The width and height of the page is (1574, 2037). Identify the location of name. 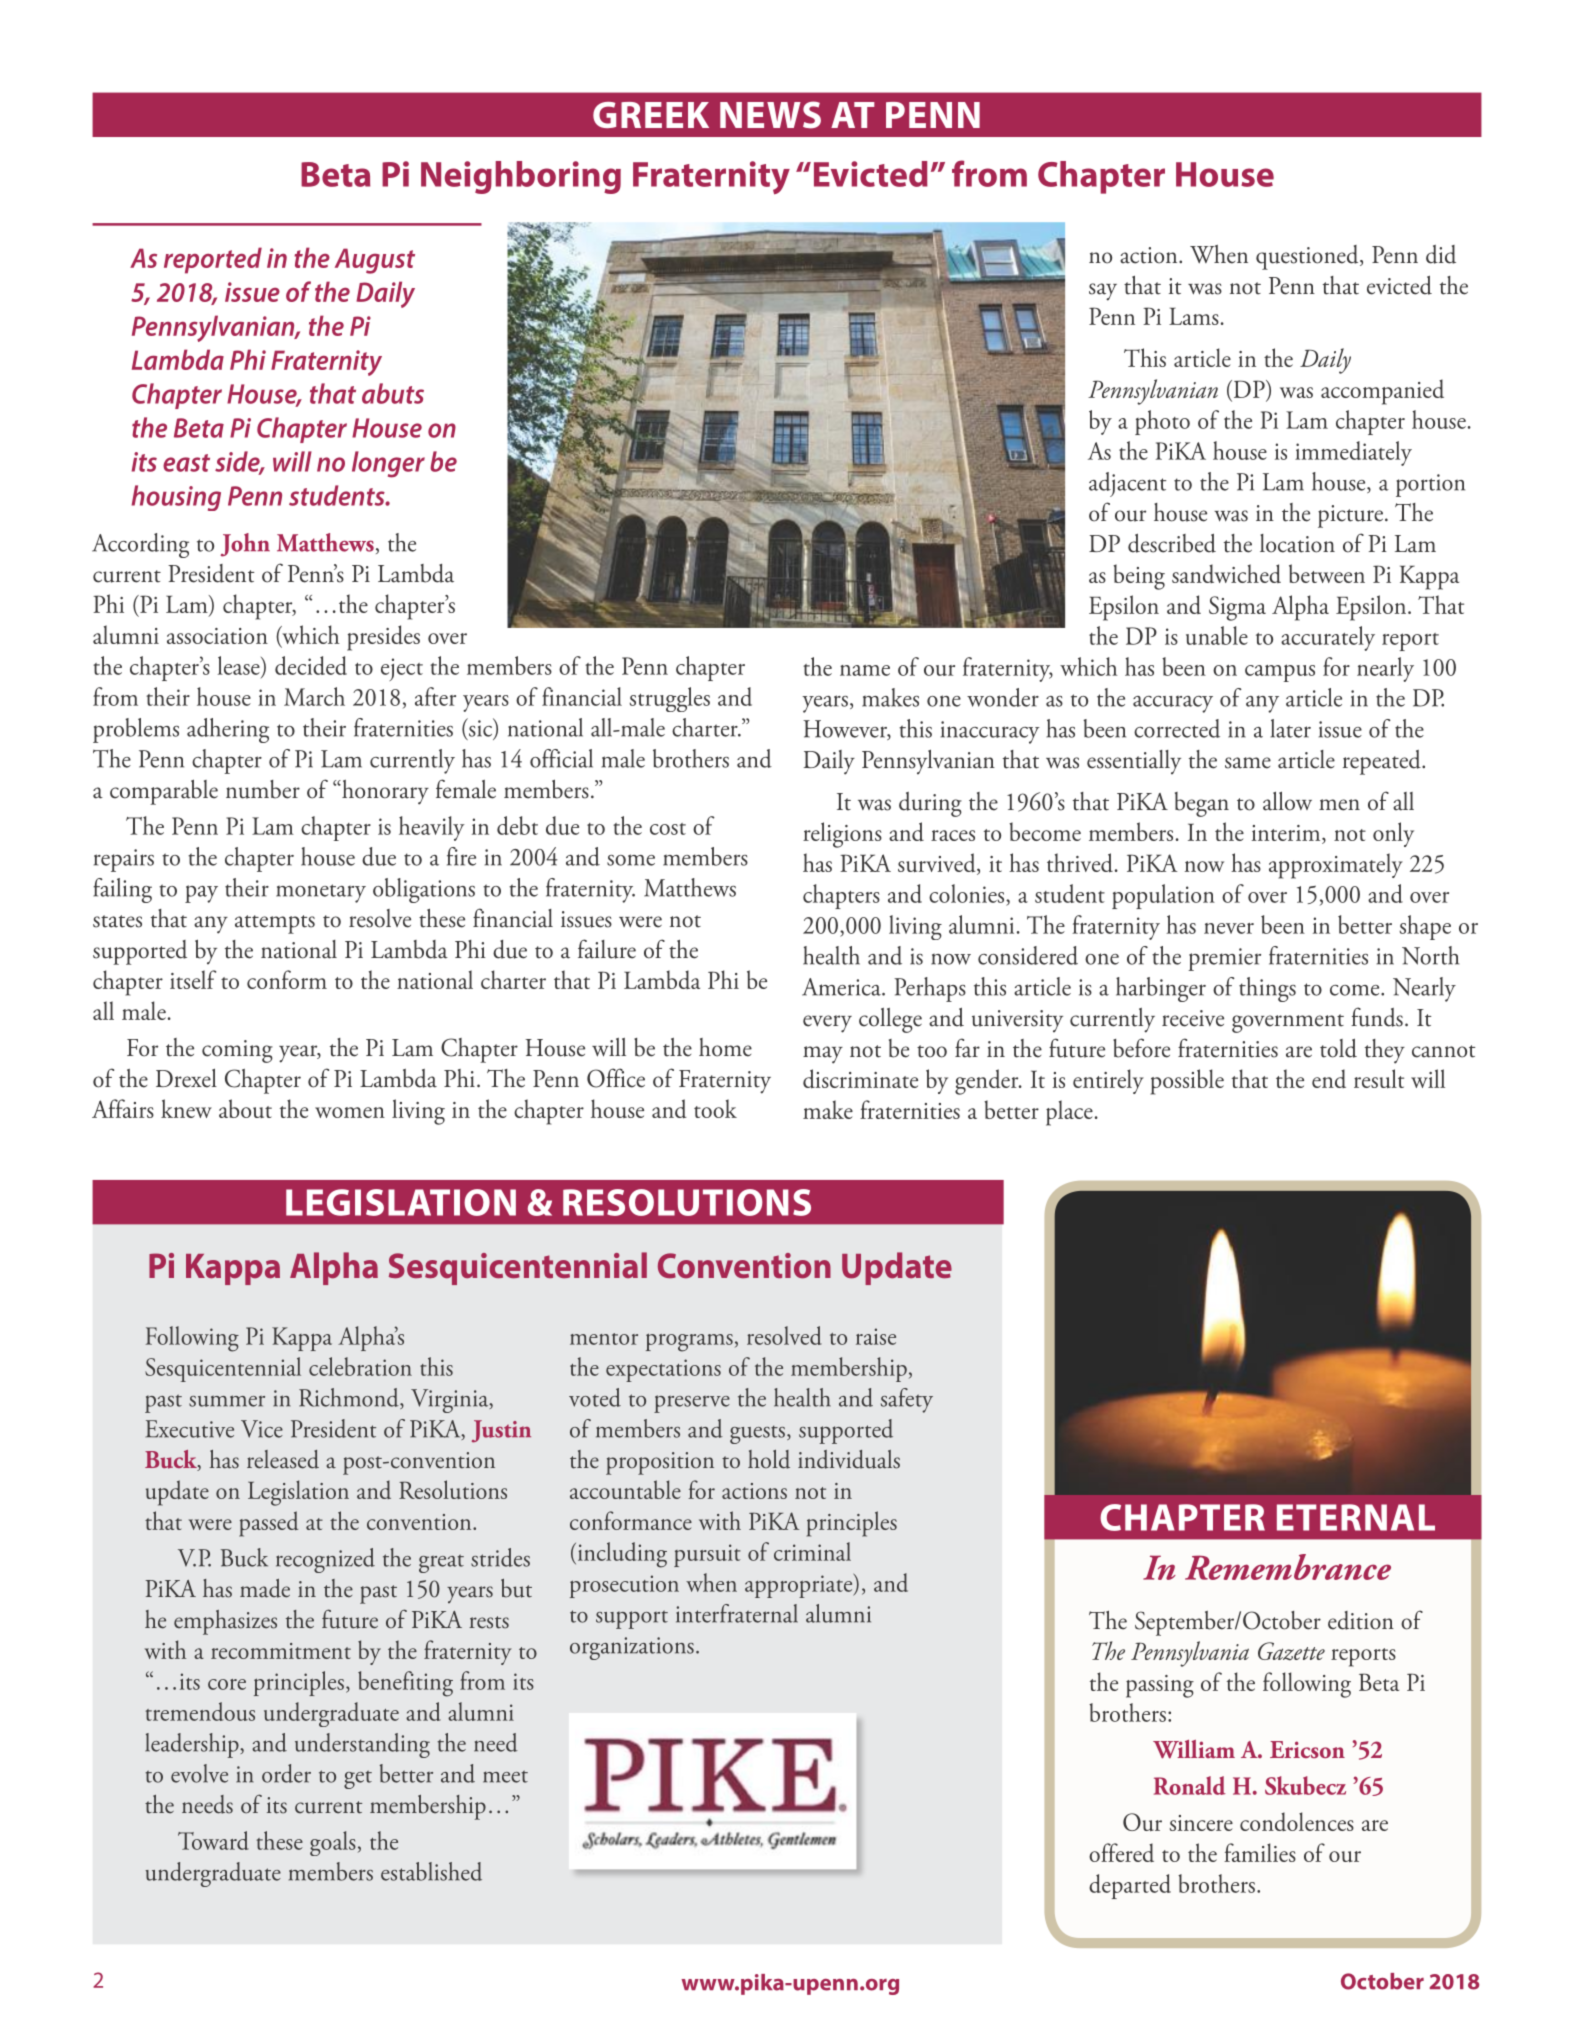
(865, 670).
